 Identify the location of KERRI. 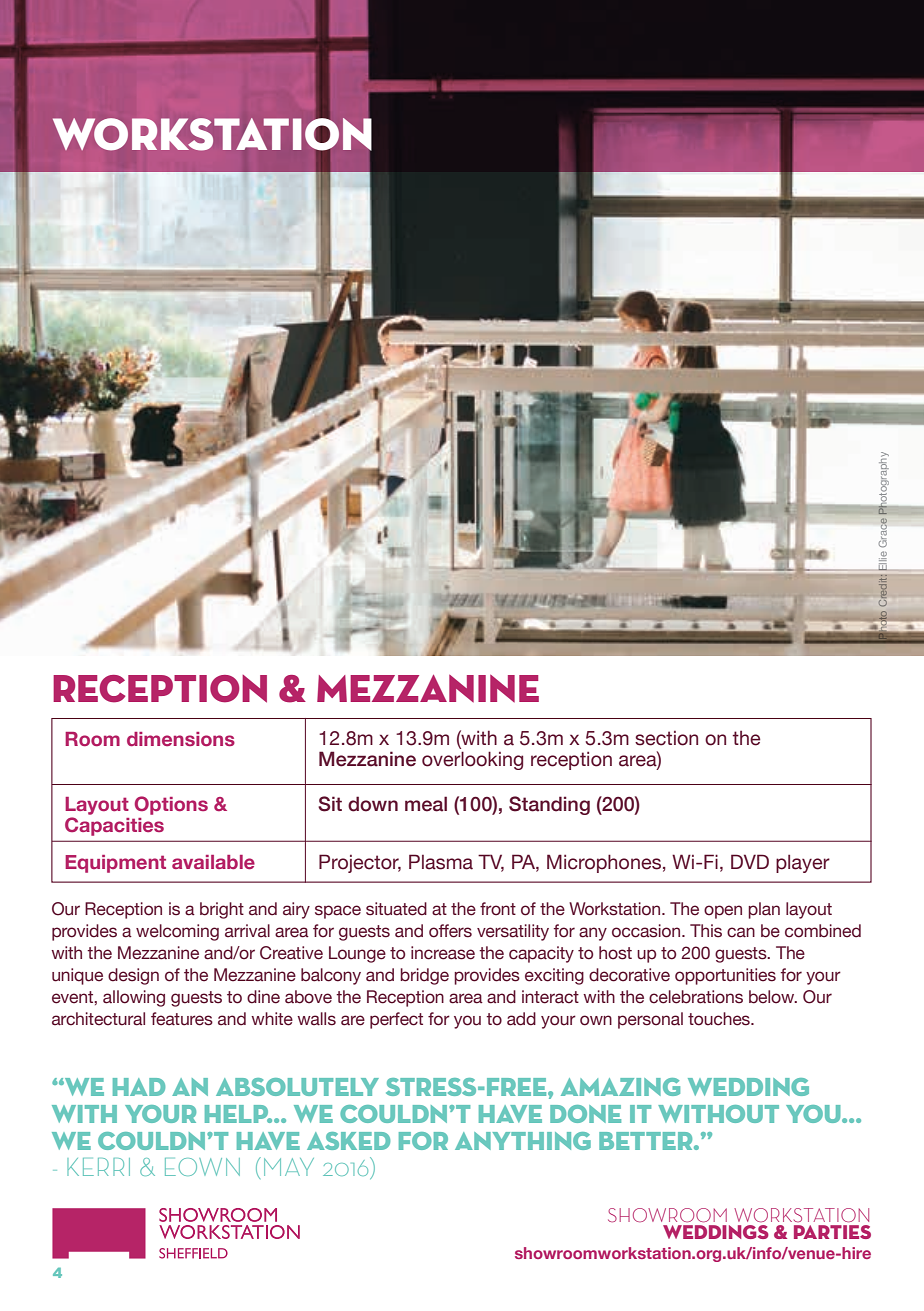
(98, 1167).
